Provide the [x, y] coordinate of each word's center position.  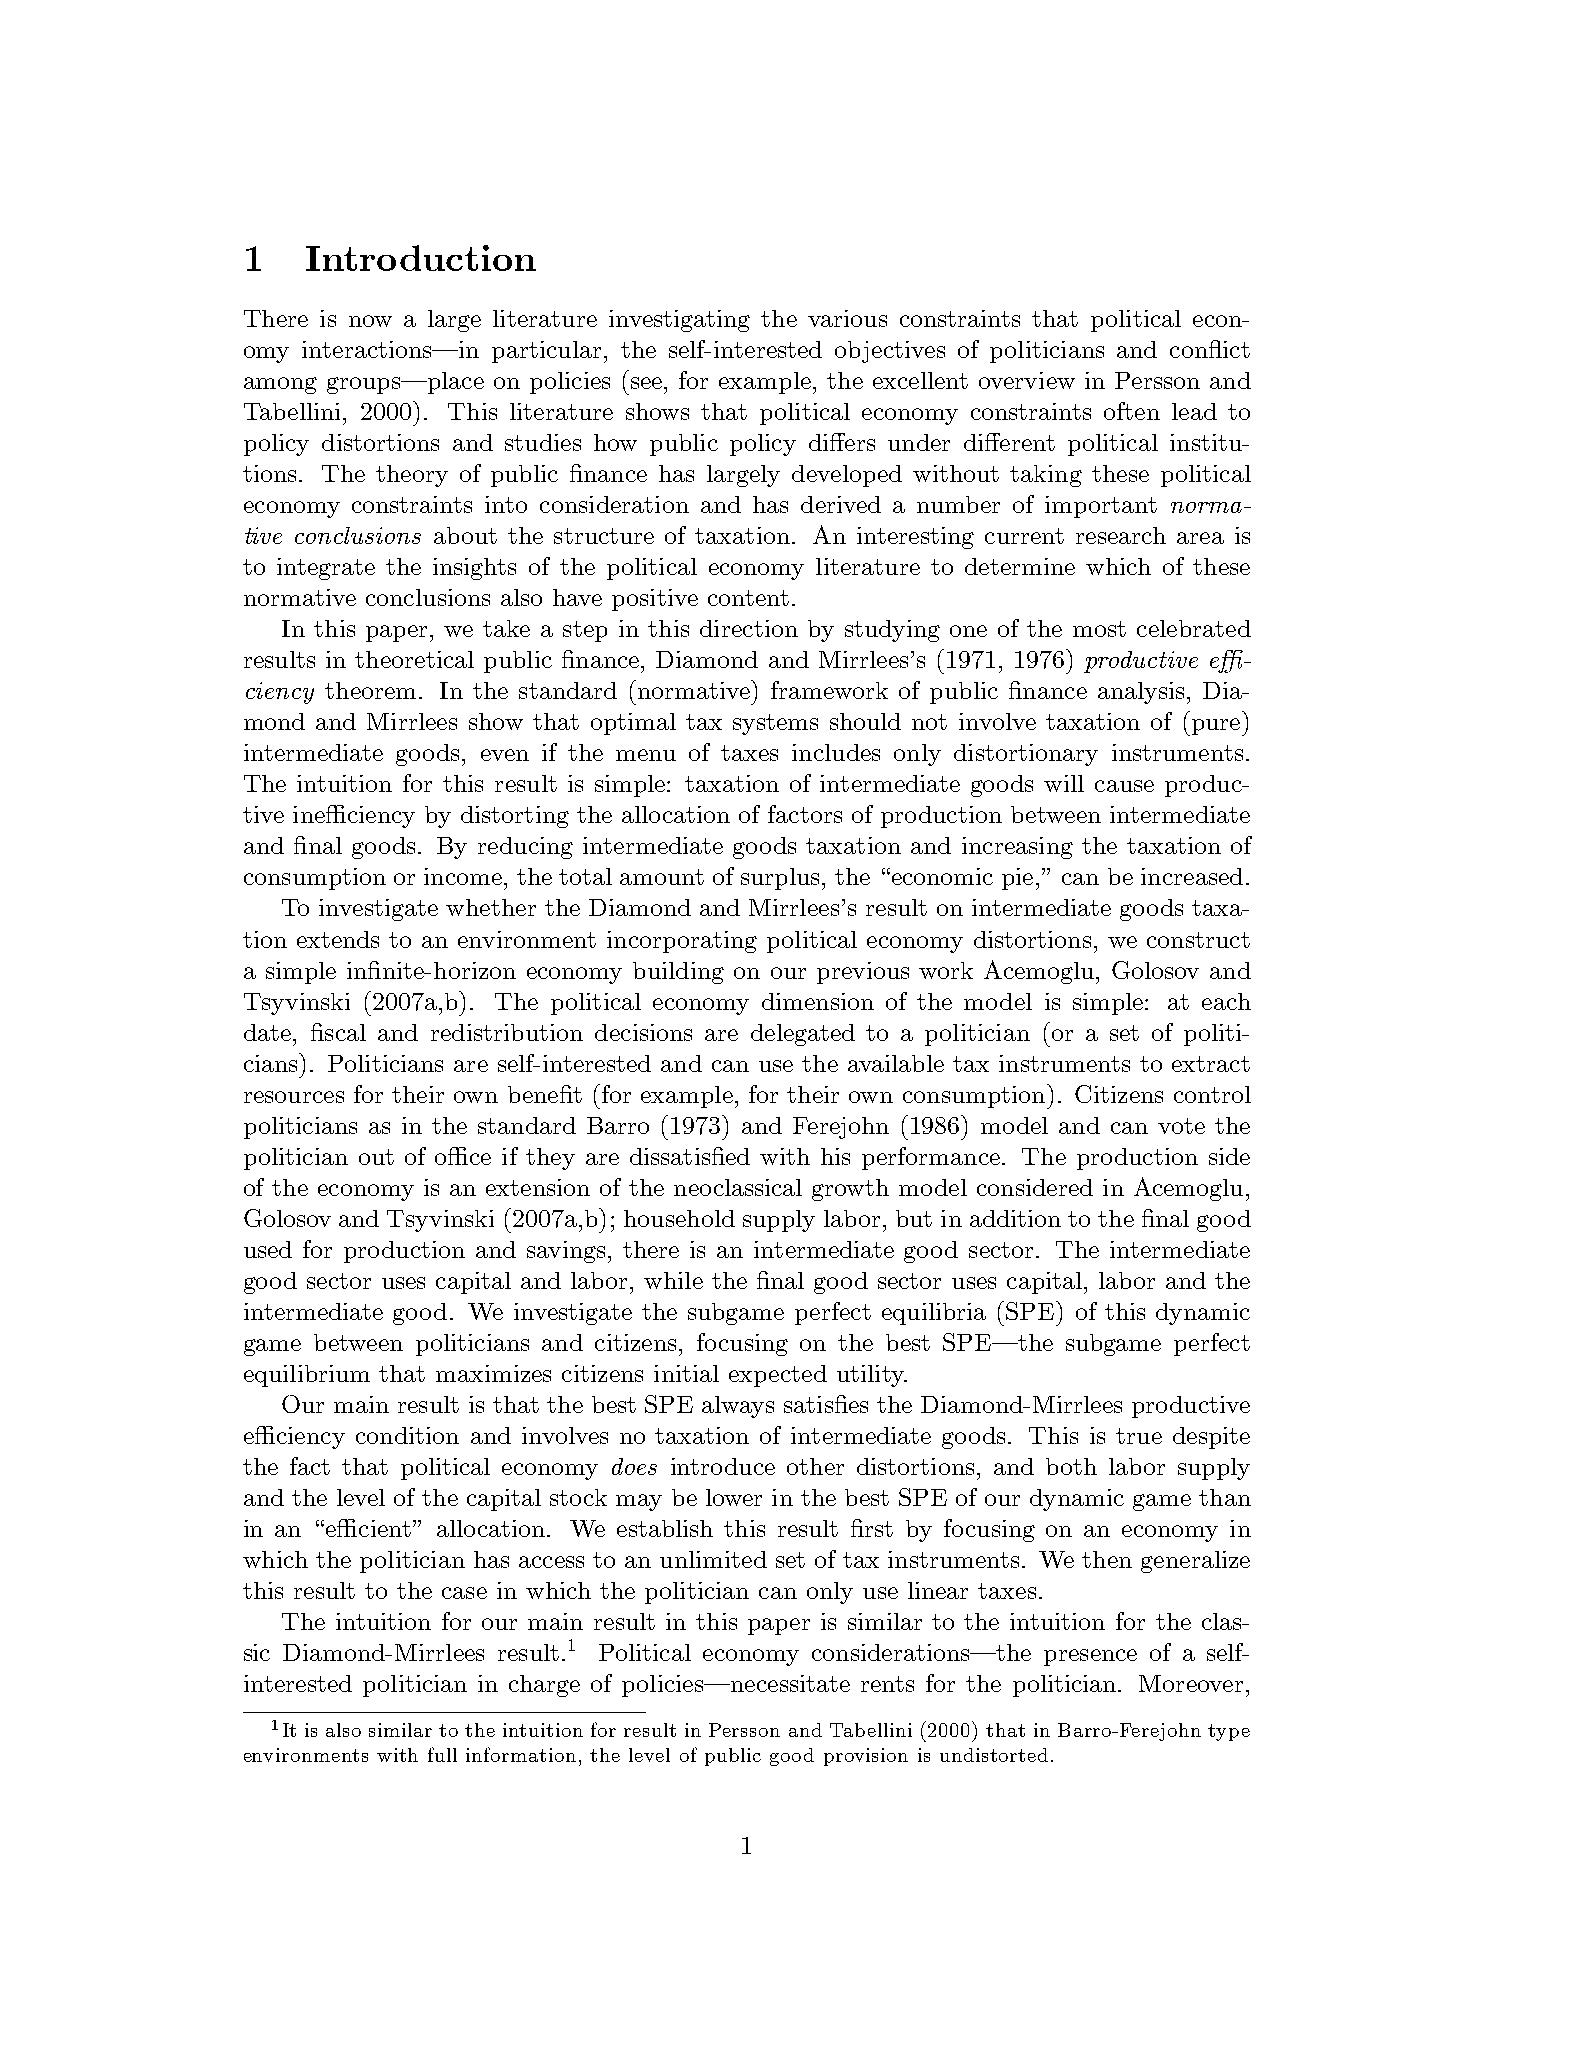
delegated [803, 1035]
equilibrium [307, 1376]
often [1132, 411]
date [267, 1032]
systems [775, 724]
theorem [370, 690]
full [442, 1754]
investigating [679, 321]
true [1139, 1436]
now [370, 321]
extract [1211, 1064]
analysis [1141, 693]
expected [778, 1376]
